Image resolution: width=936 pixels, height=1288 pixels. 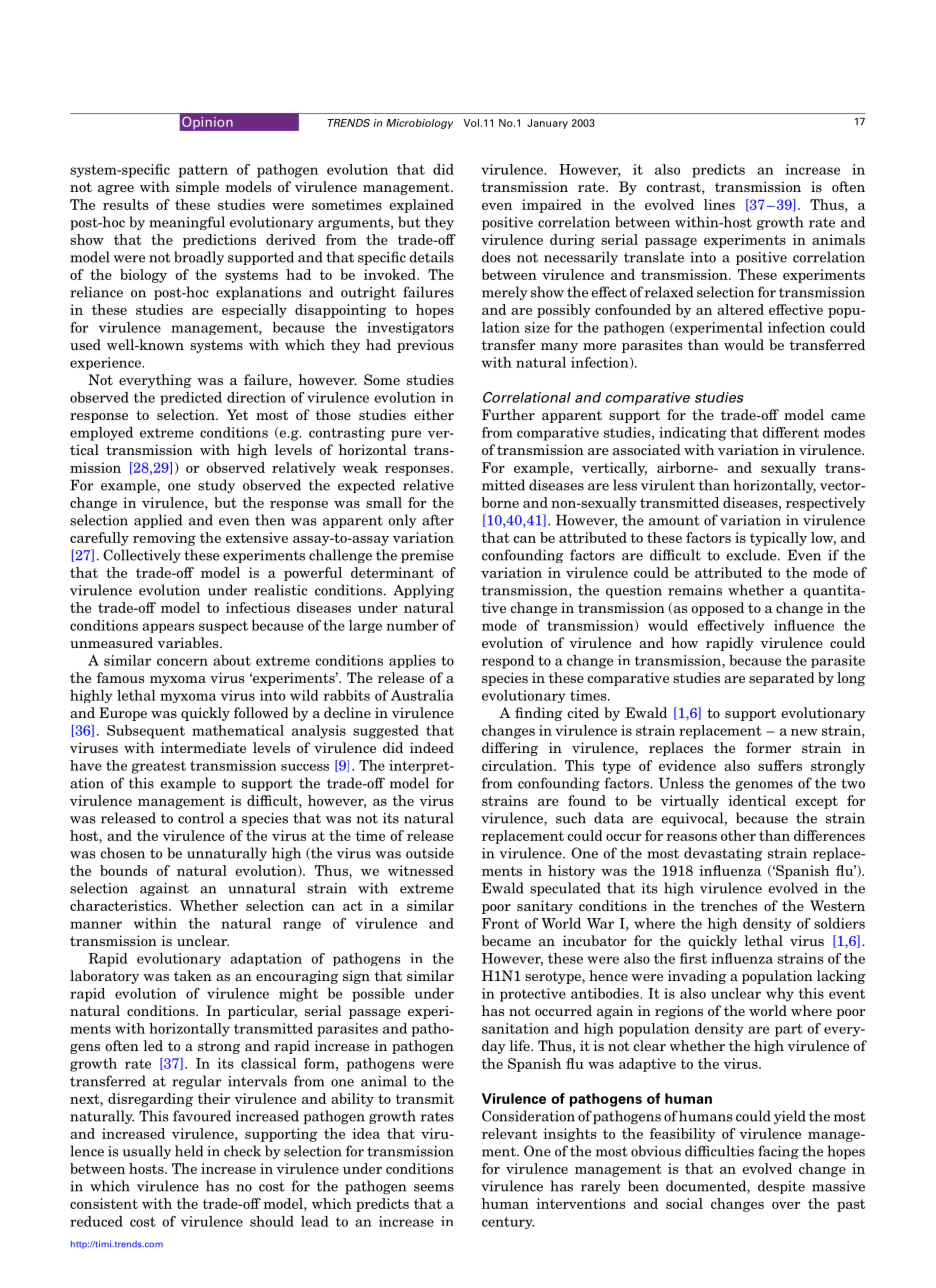 What do you see at coordinates (438, 520) in the screenshot?
I see `after` at bounding box center [438, 520].
